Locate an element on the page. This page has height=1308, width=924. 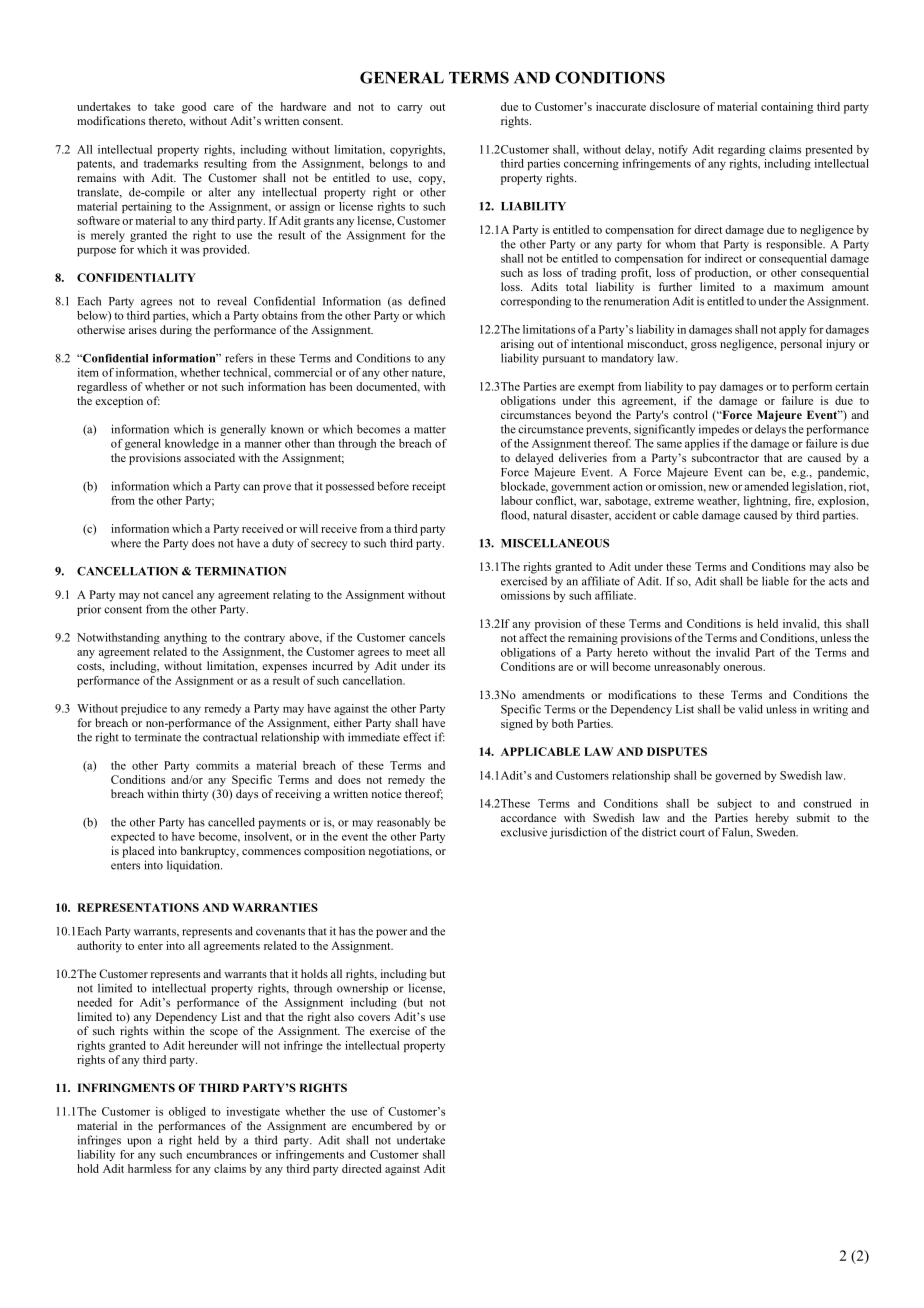
covers is located at coordinates (374, 1018).
